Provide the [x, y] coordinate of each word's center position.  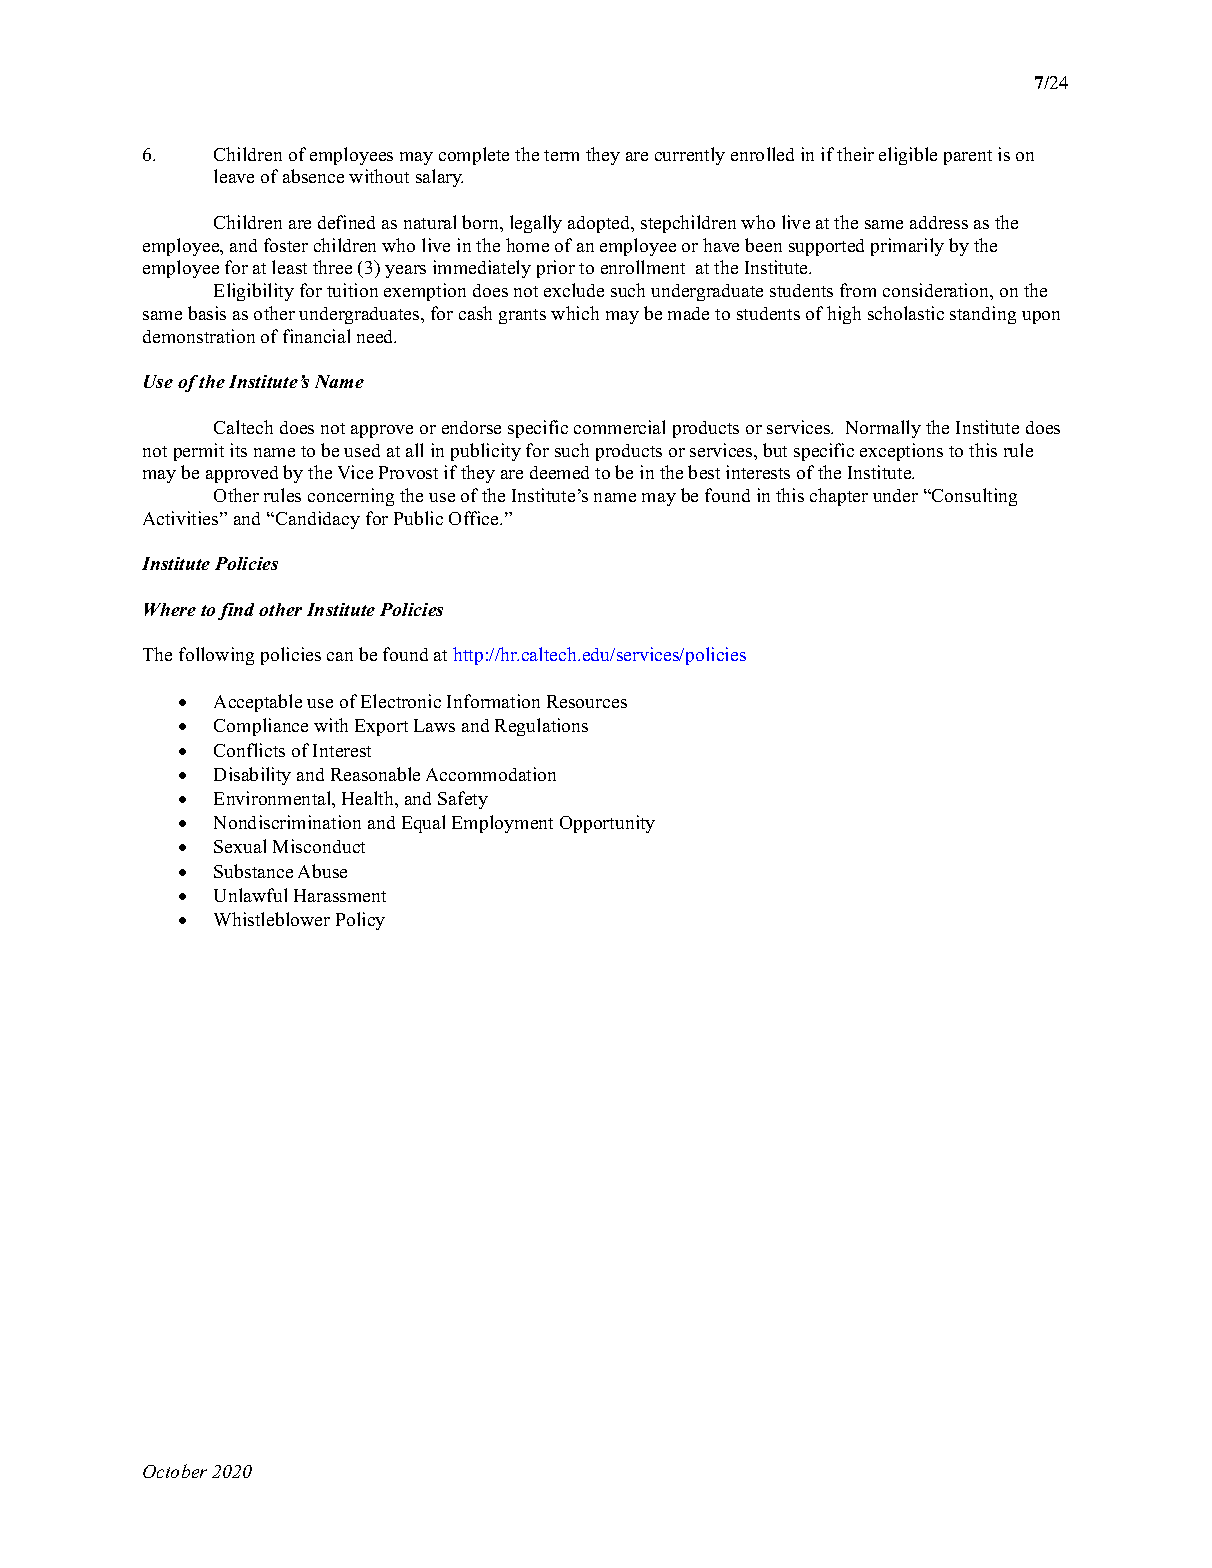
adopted [600, 224]
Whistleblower [272, 919]
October [175, 1471]
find [236, 611]
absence [313, 176]
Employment [502, 824]
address [939, 222]
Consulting [973, 497]
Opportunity [607, 824]
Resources [587, 701]
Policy [360, 921]
